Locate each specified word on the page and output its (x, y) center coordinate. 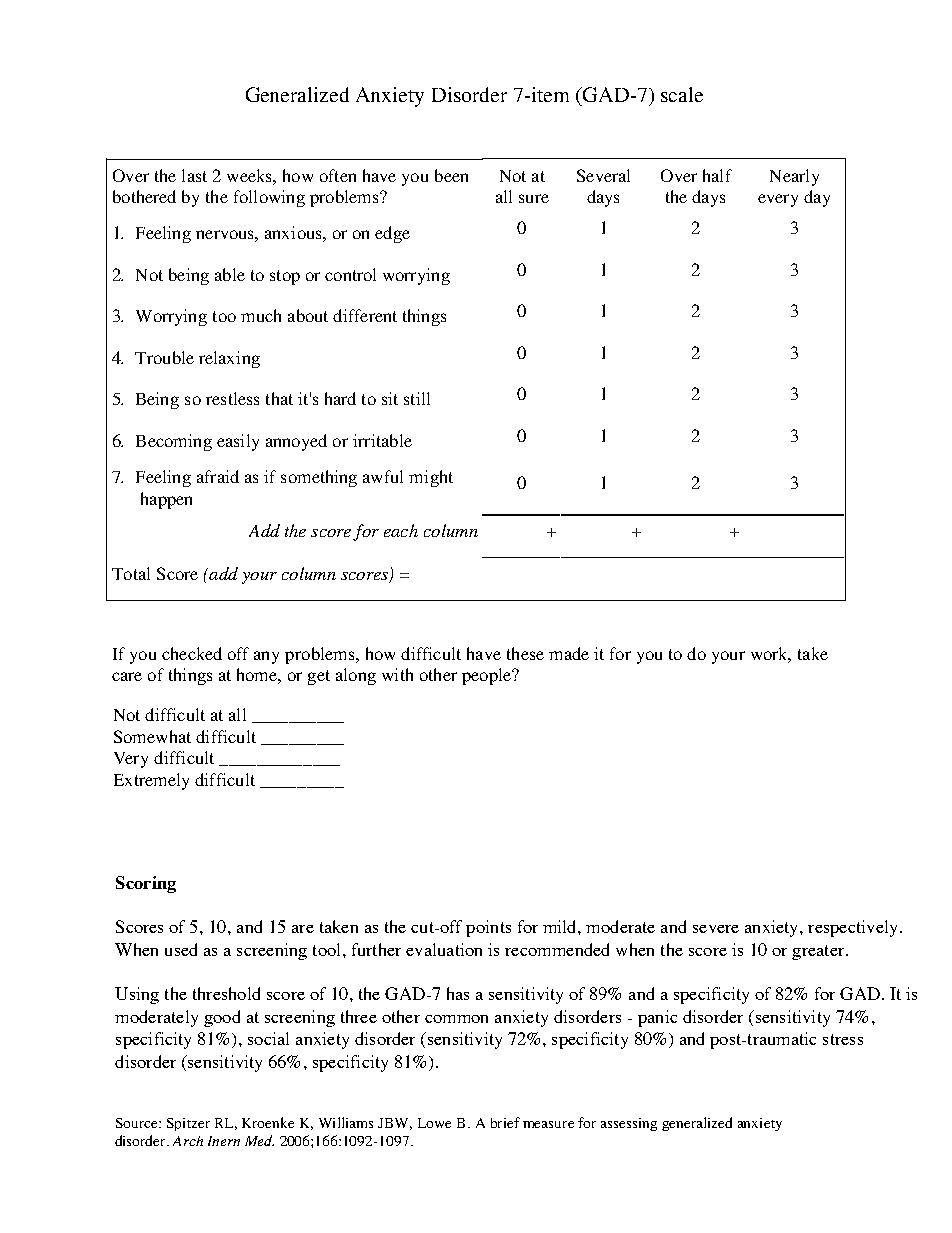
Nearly (794, 177)
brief (505, 1122)
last (194, 175)
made (569, 653)
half (717, 175)
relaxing (229, 359)
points (488, 928)
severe (716, 929)
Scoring (146, 884)
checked (192, 653)
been (451, 175)
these (525, 653)
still (417, 398)
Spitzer (188, 1124)
